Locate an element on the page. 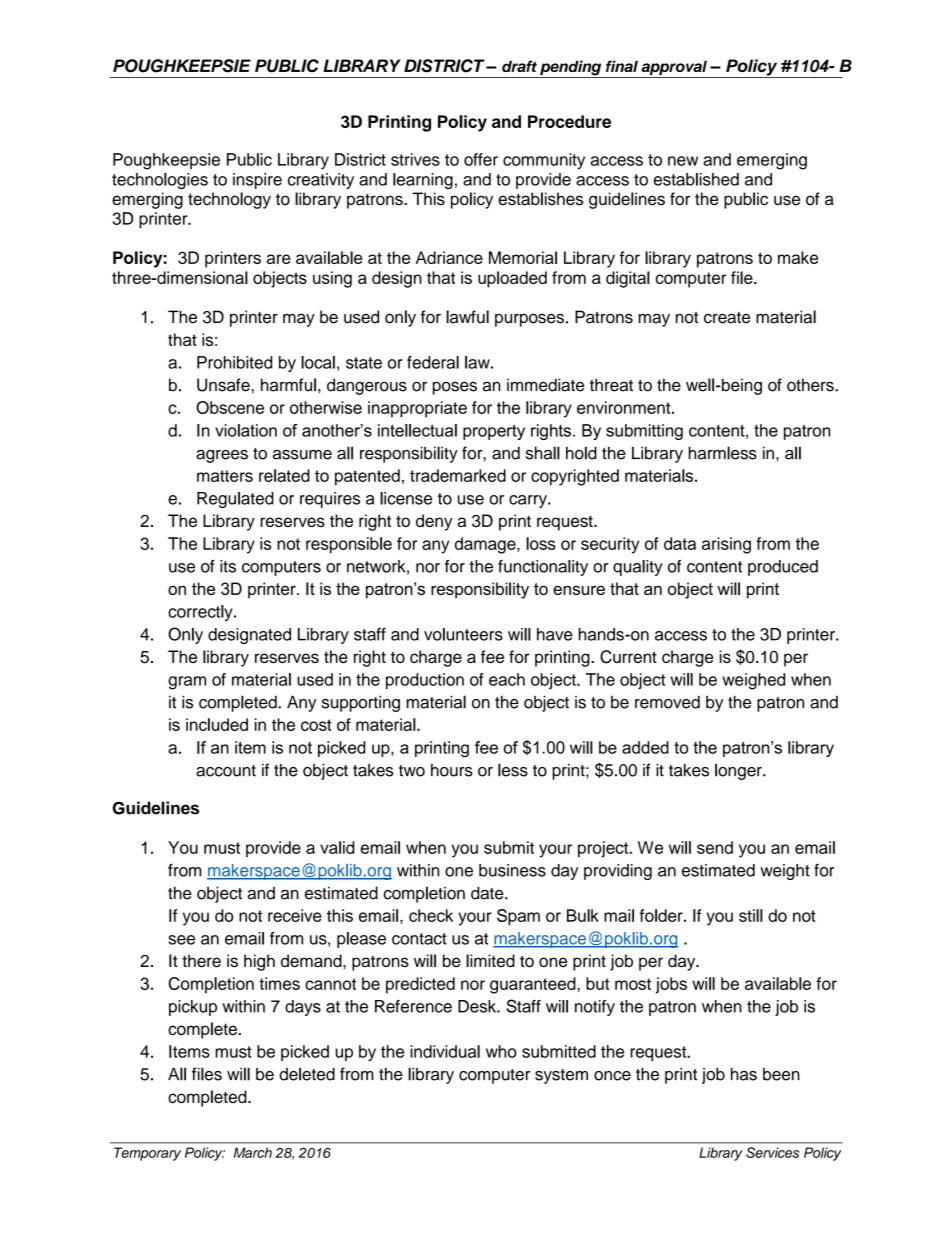  who is located at coordinates (501, 1051).
